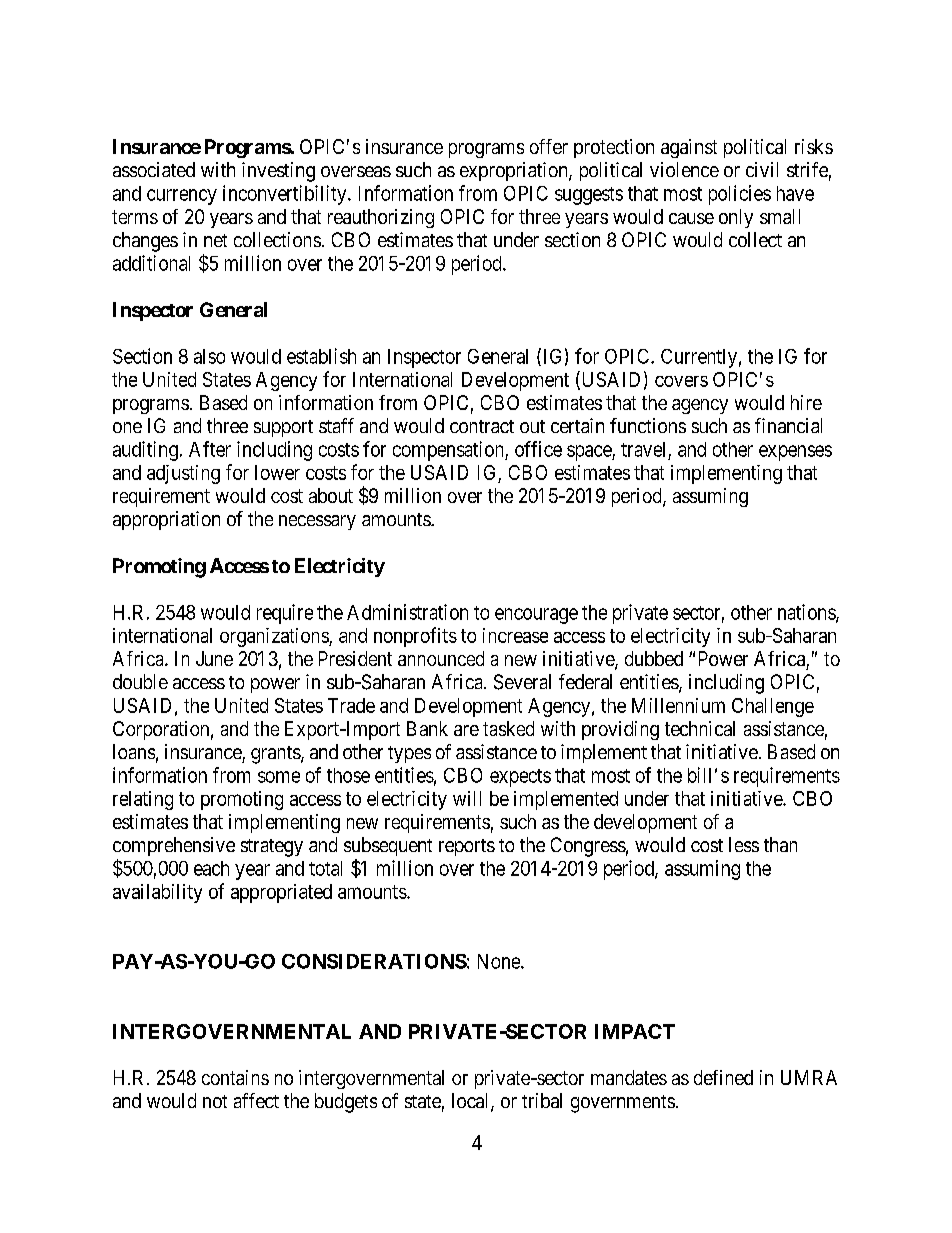  Describe the element at coordinates (467, 798) in the document. I see `will` at that location.
